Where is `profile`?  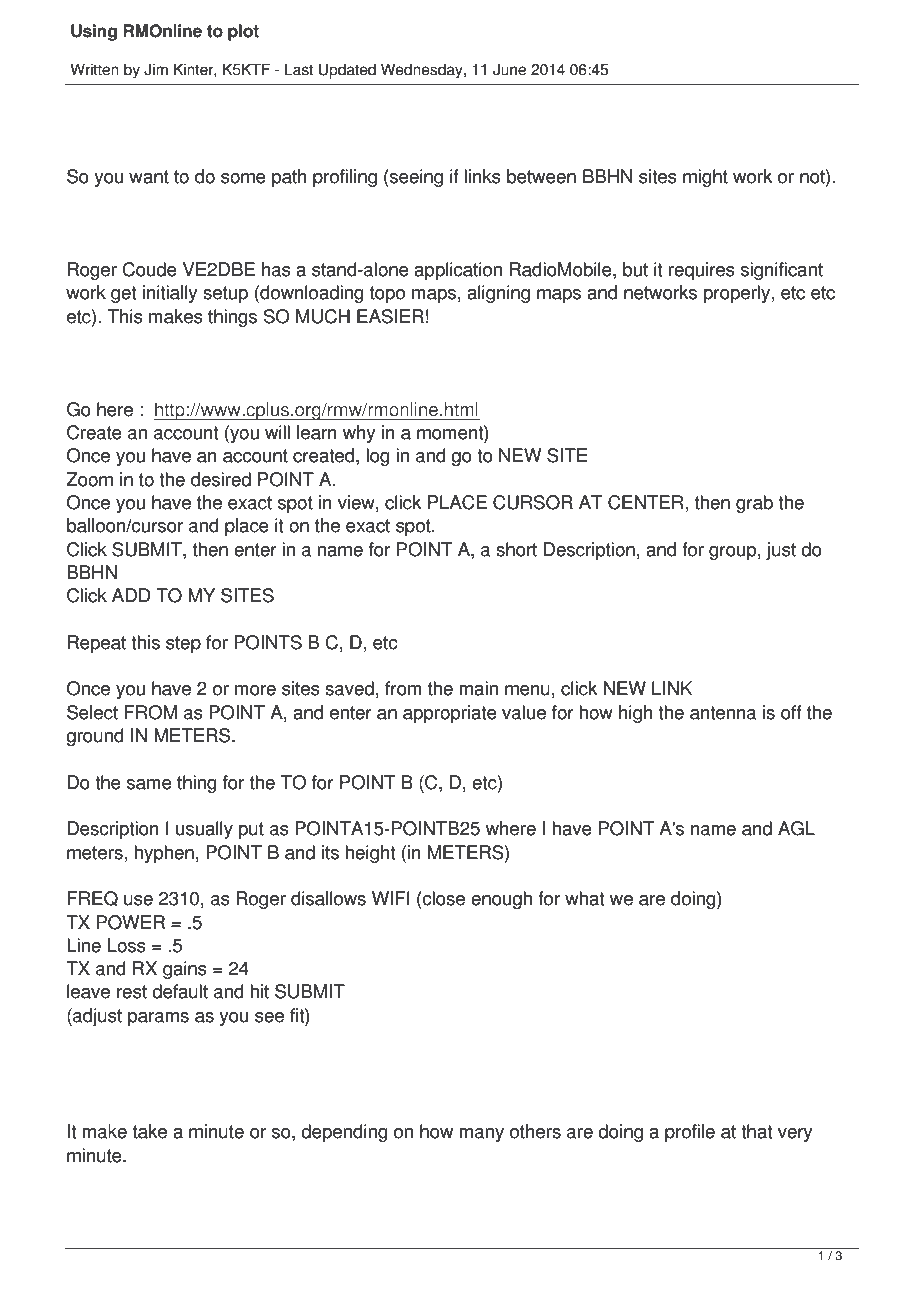 profile is located at coordinates (690, 1133).
